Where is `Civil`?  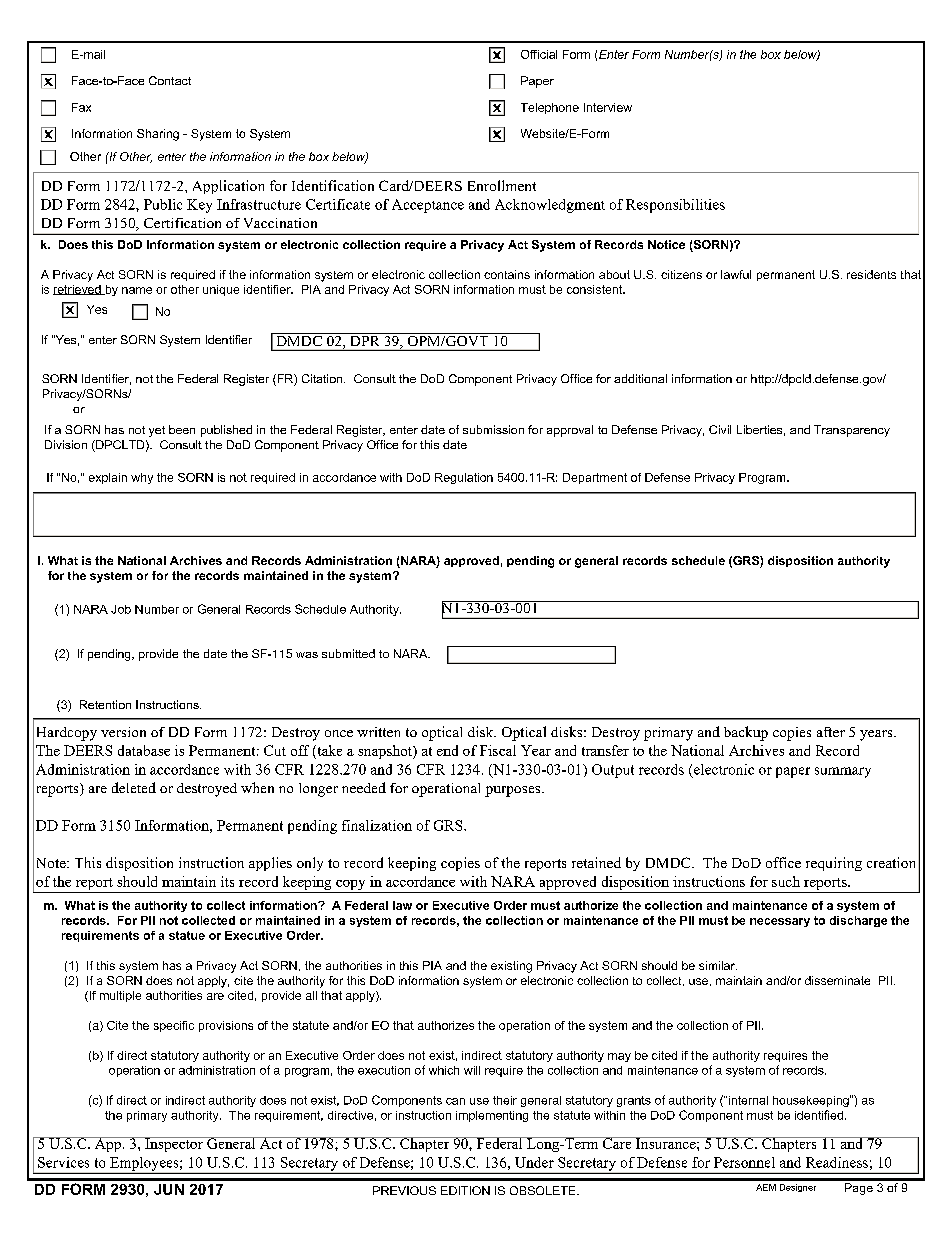 Civil is located at coordinates (720, 429).
